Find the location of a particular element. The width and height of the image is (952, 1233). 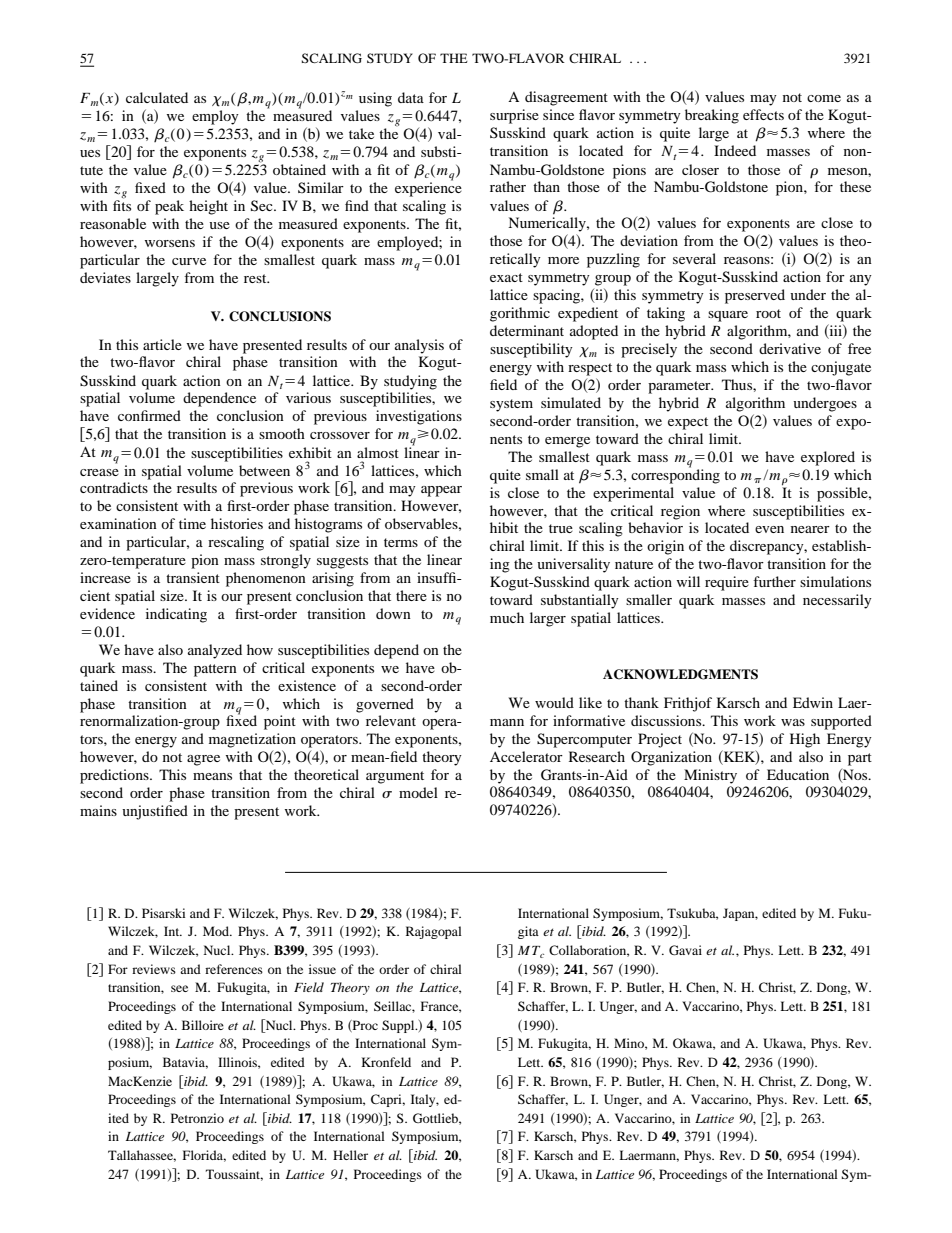

Suppl is located at coordinates (399, 1026).
